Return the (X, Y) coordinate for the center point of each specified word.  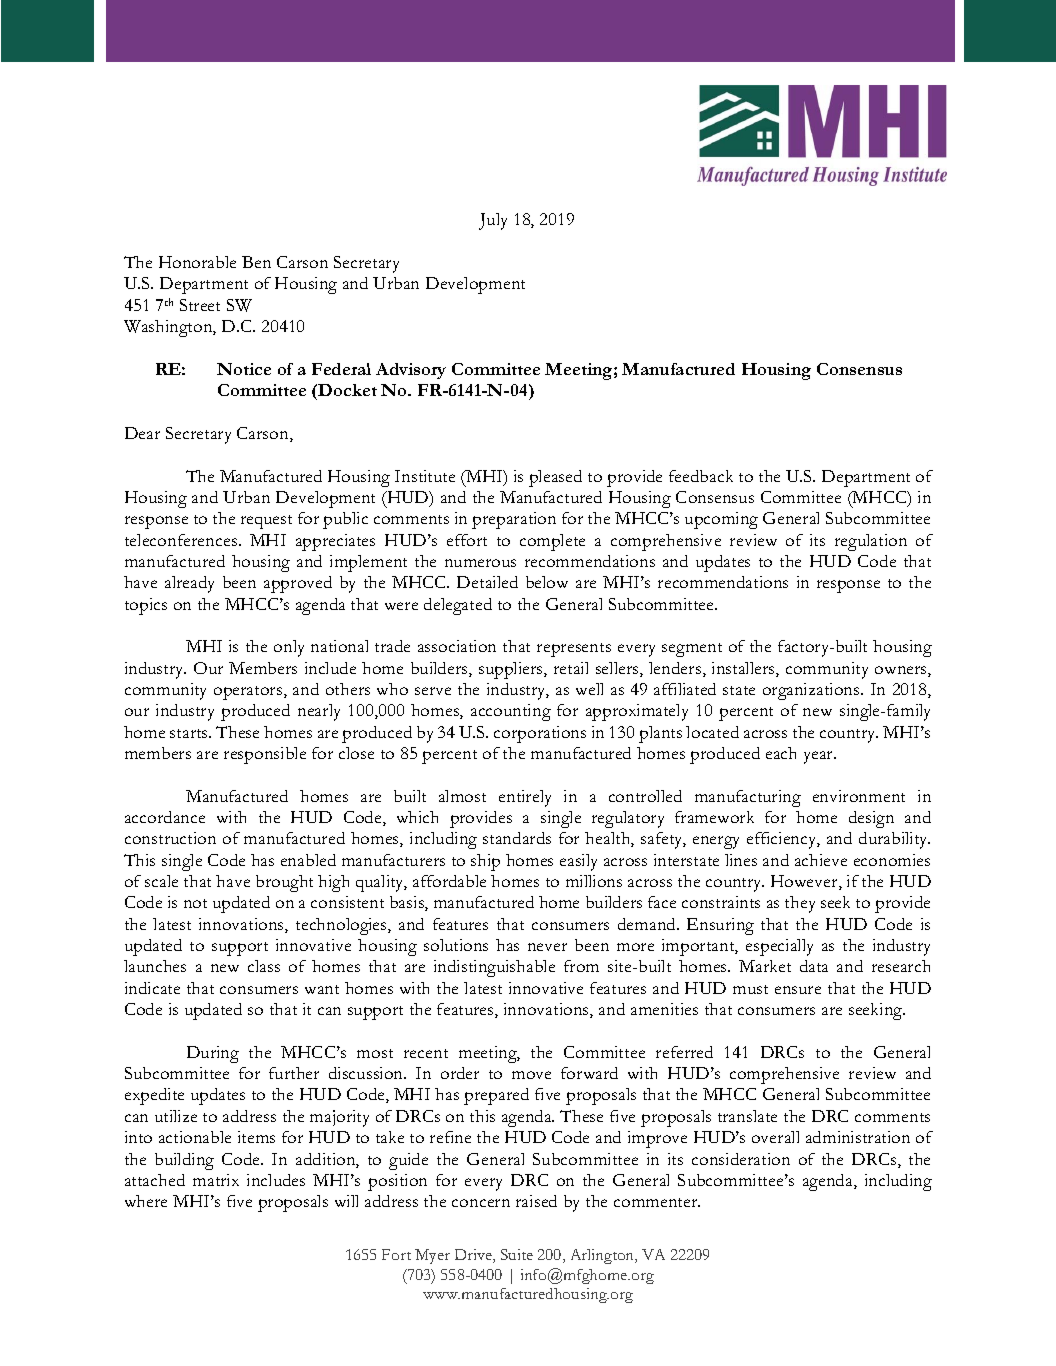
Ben (256, 262)
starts (190, 733)
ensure (798, 990)
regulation (871, 542)
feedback (701, 476)
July (493, 221)
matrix (216, 1180)
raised (536, 1201)
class (264, 966)
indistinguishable (494, 968)
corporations (540, 734)
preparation (514, 520)
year (820, 757)
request (266, 522)
